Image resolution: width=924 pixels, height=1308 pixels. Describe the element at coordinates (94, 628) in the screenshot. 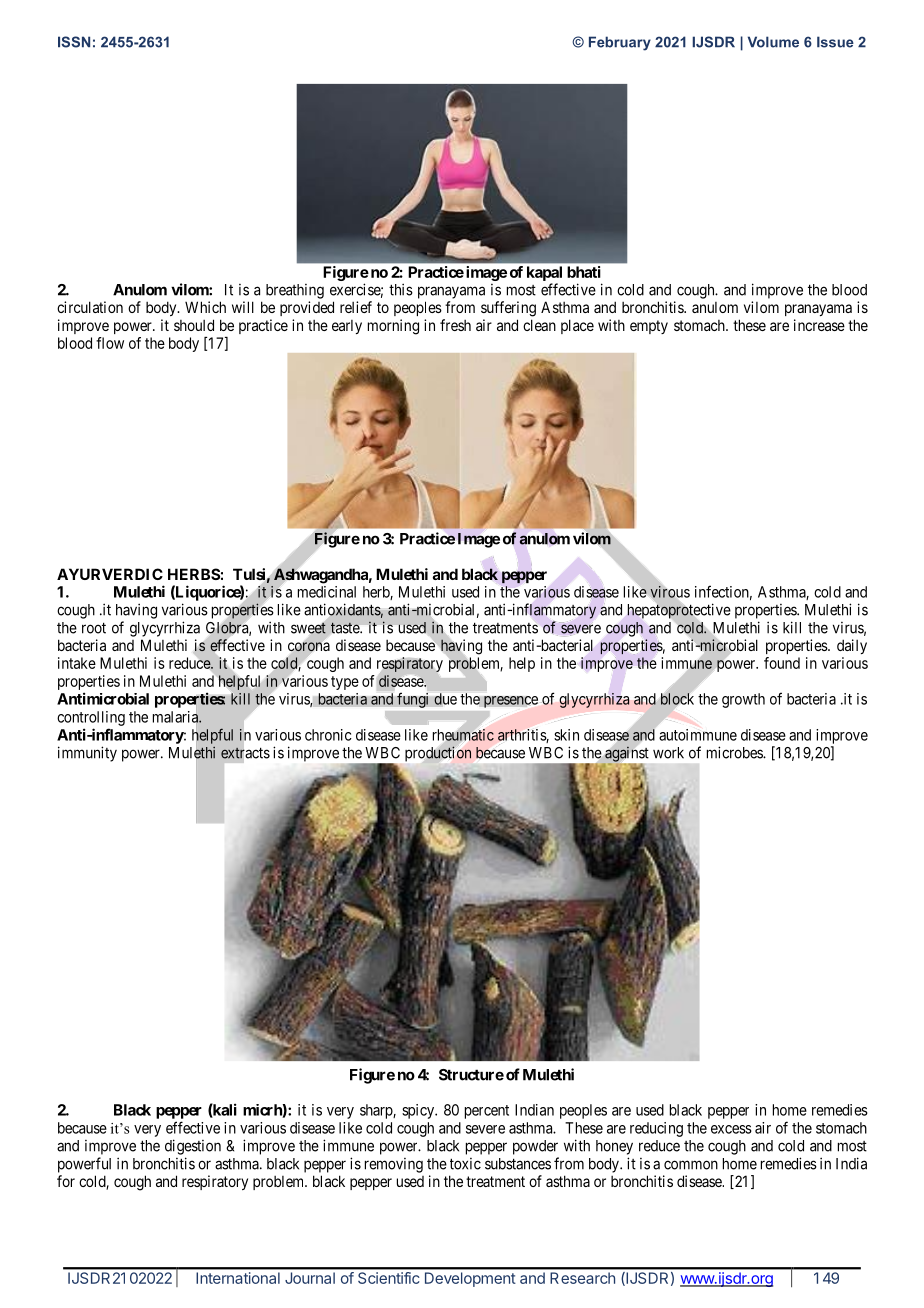

I see `root` at that location.
